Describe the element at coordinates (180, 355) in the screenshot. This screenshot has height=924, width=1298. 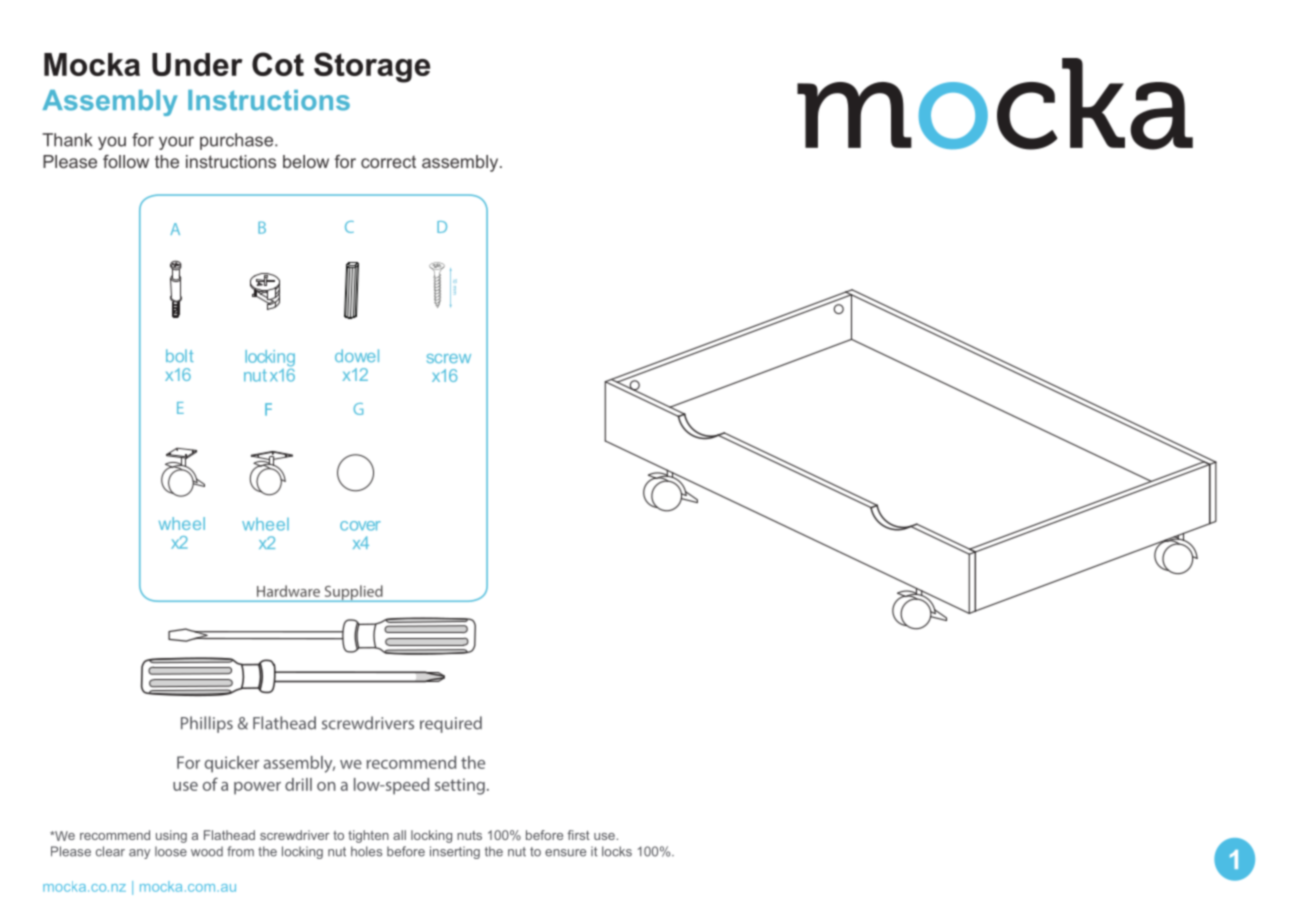
I see `bolt` at that location.
